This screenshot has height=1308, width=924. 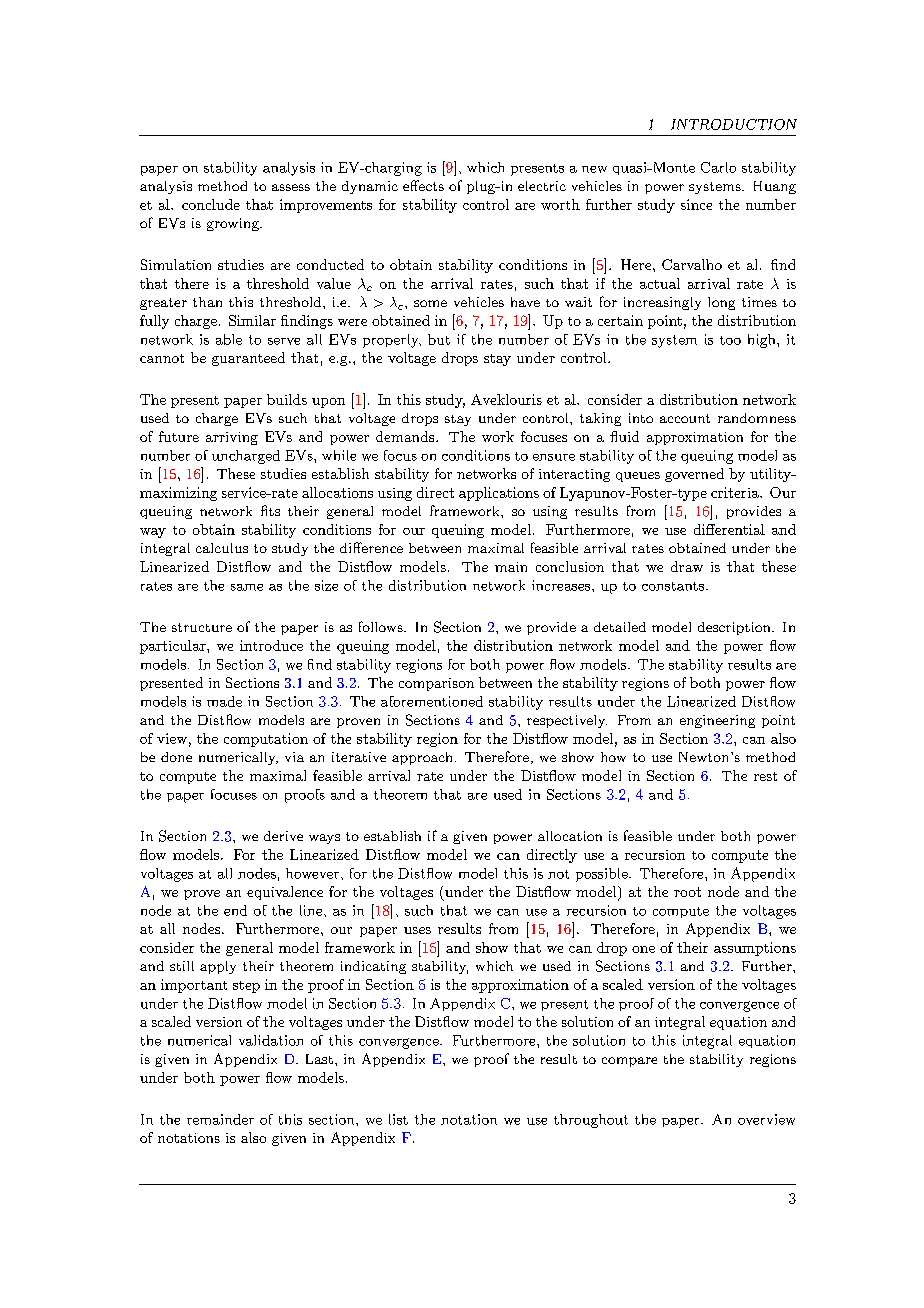 I want to click on derive, so click(x=283, y=836).
